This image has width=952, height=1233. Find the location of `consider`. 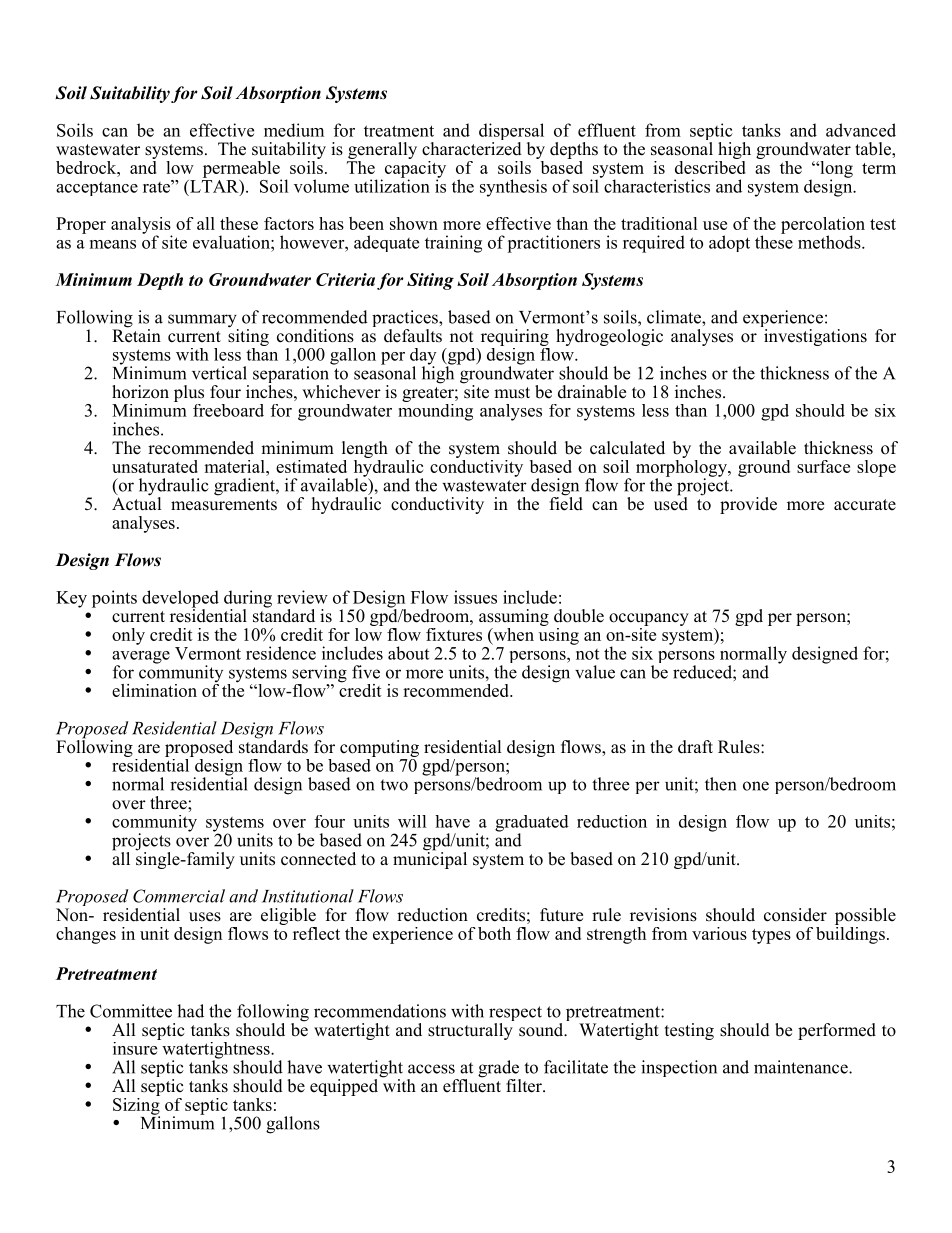

consider is located at coordinates (795, 915).
